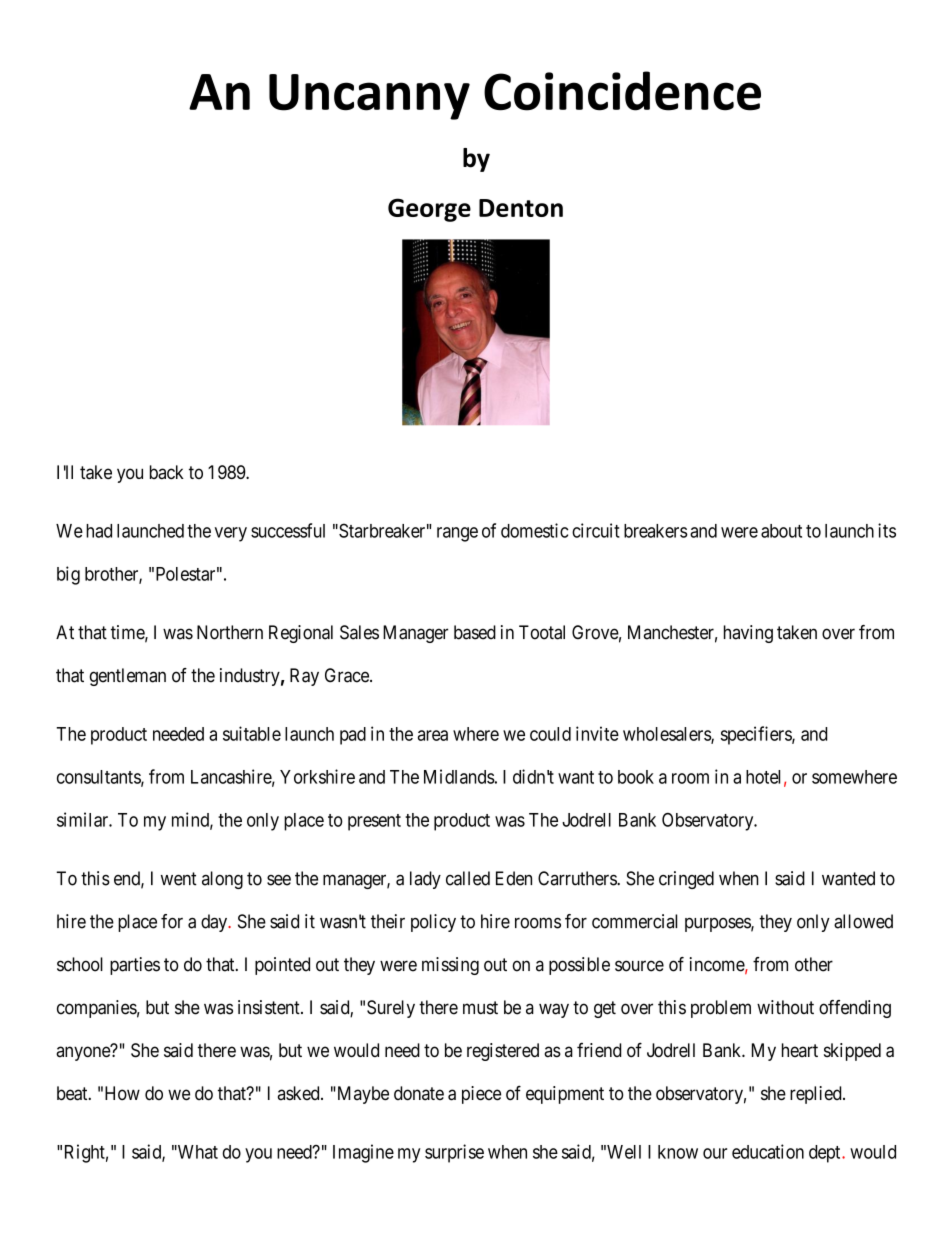 This document has height=1233, width=952. I want to click on Denton, so click(521, 208).
